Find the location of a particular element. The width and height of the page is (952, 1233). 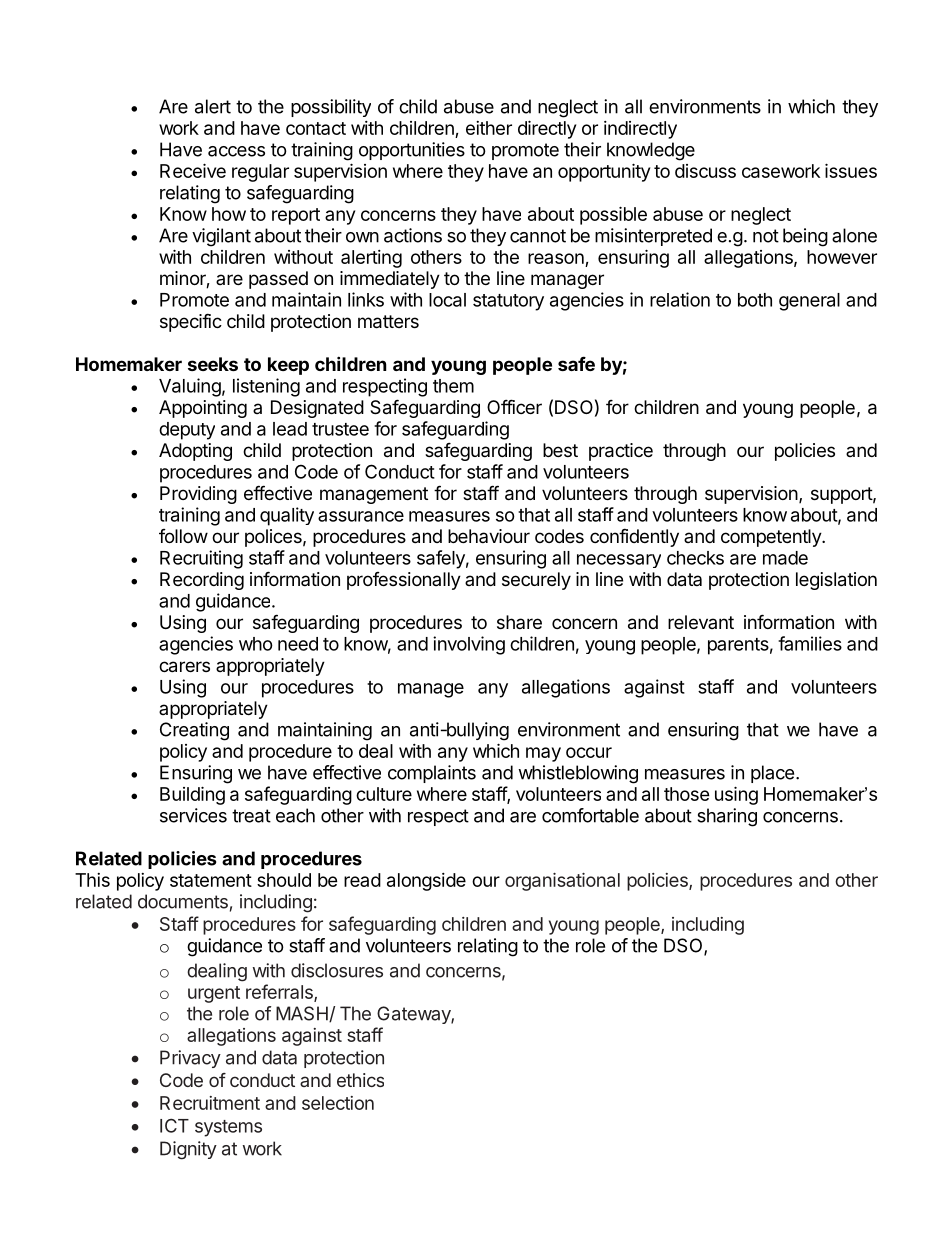

ethics is located at coordinates (360, 1080).
